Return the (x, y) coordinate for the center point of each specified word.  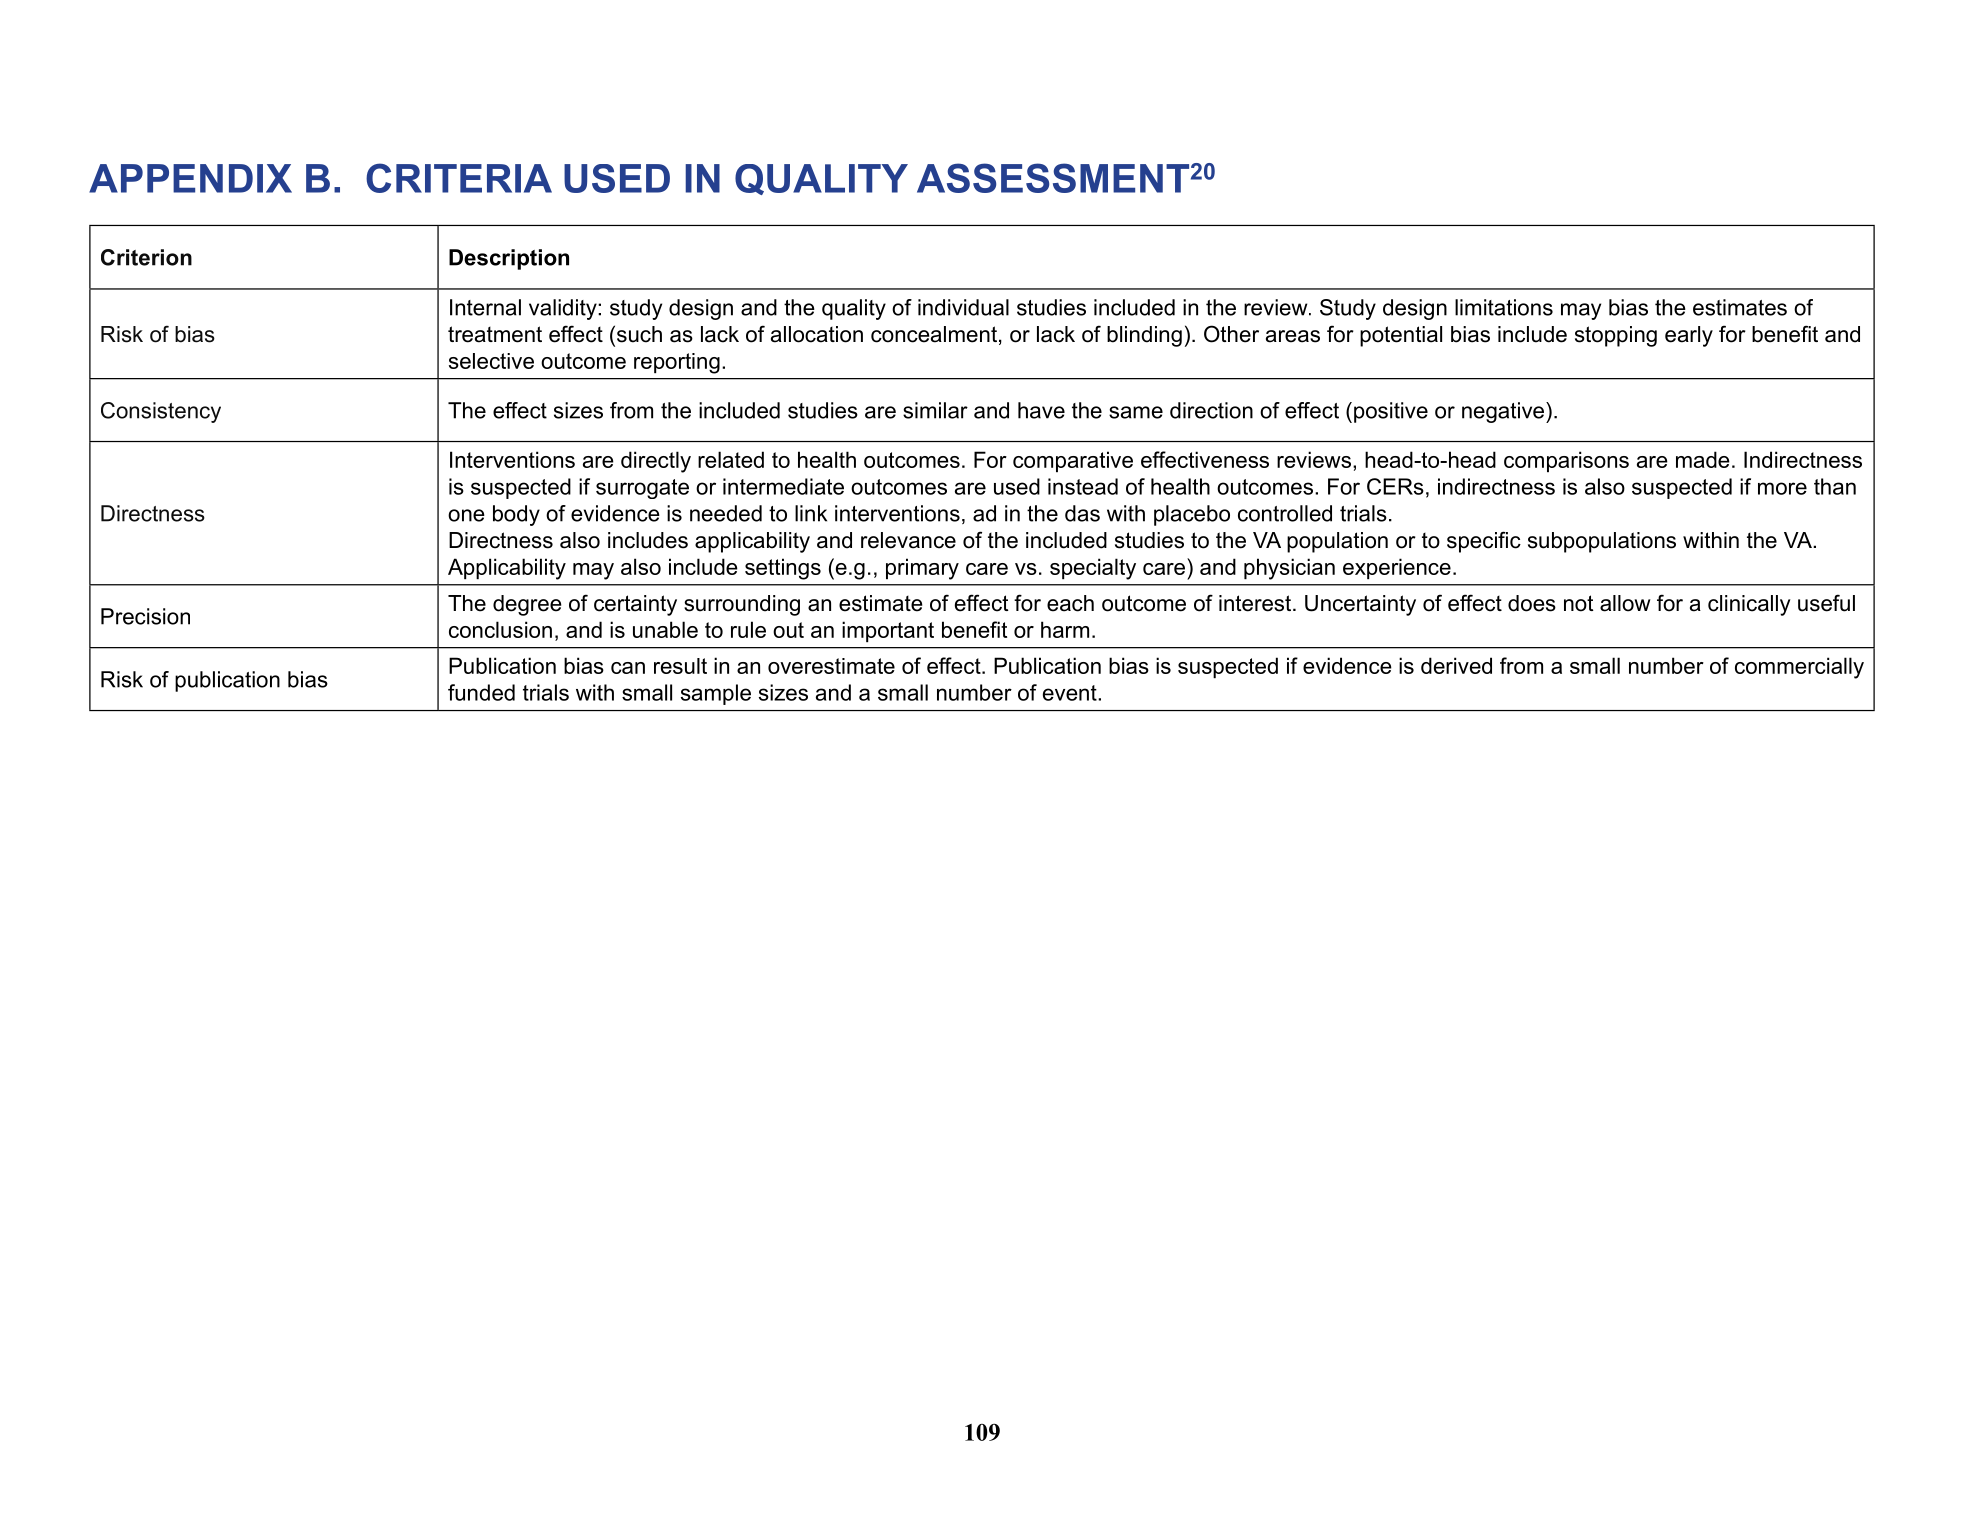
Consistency (161, 412)
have (1041, 410)
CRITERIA (459, 178)
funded (481, 692)
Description (509, 259)
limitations (1504, 307)
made (1703, 459)
